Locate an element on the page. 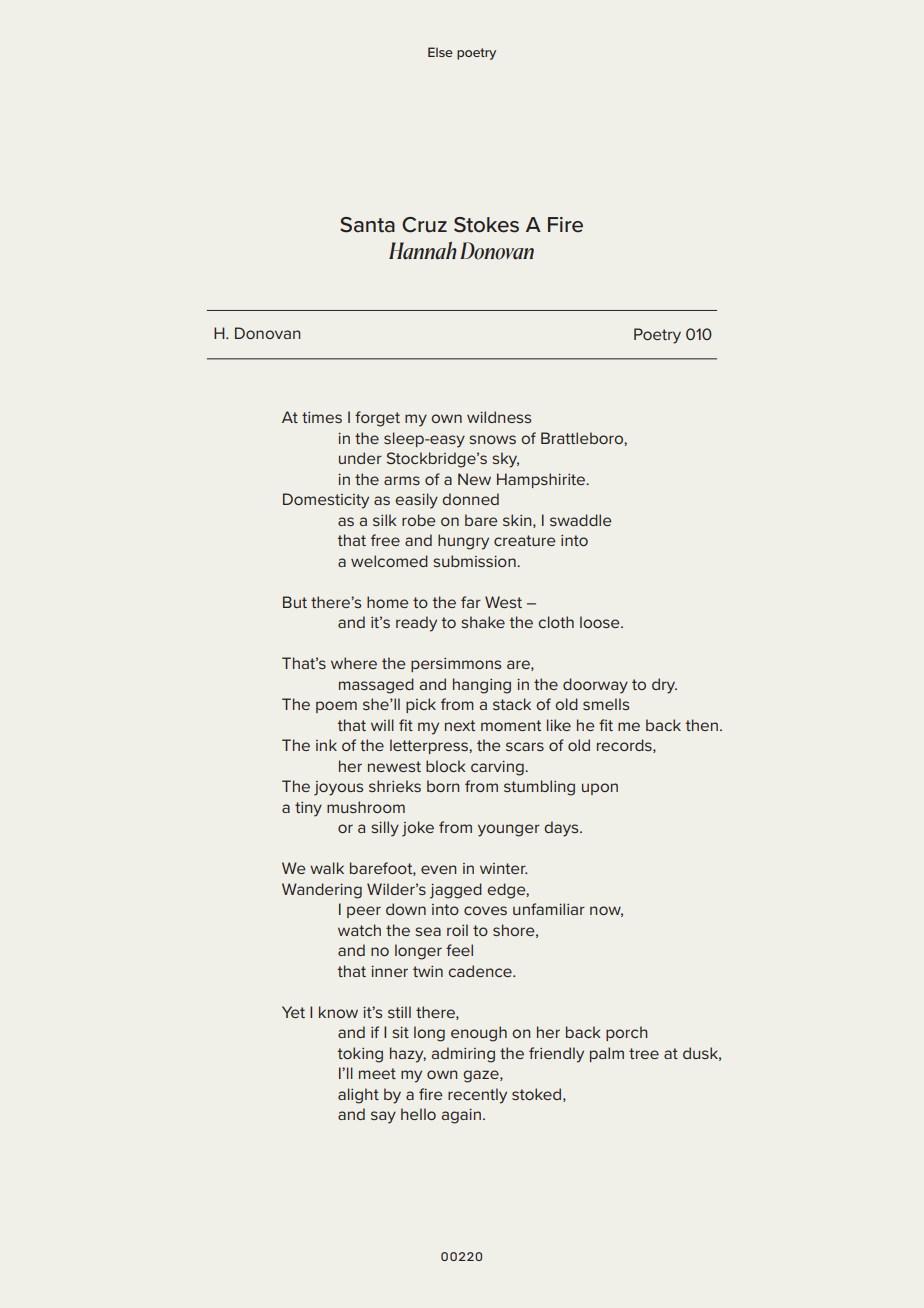 The height and width of the image is (1308, 924). submission is located at coordinates (475, 561).
